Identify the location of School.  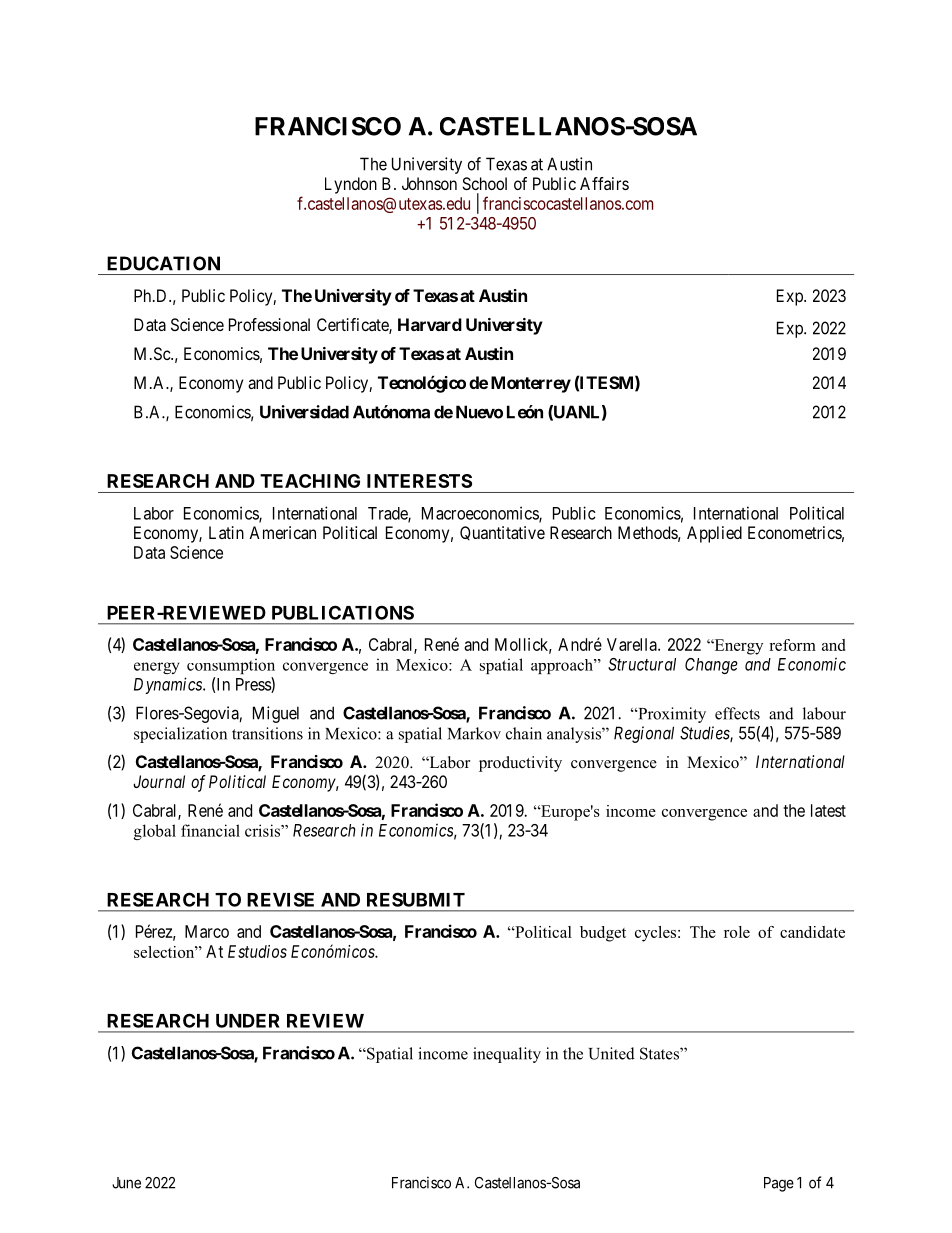
(484, 183).
